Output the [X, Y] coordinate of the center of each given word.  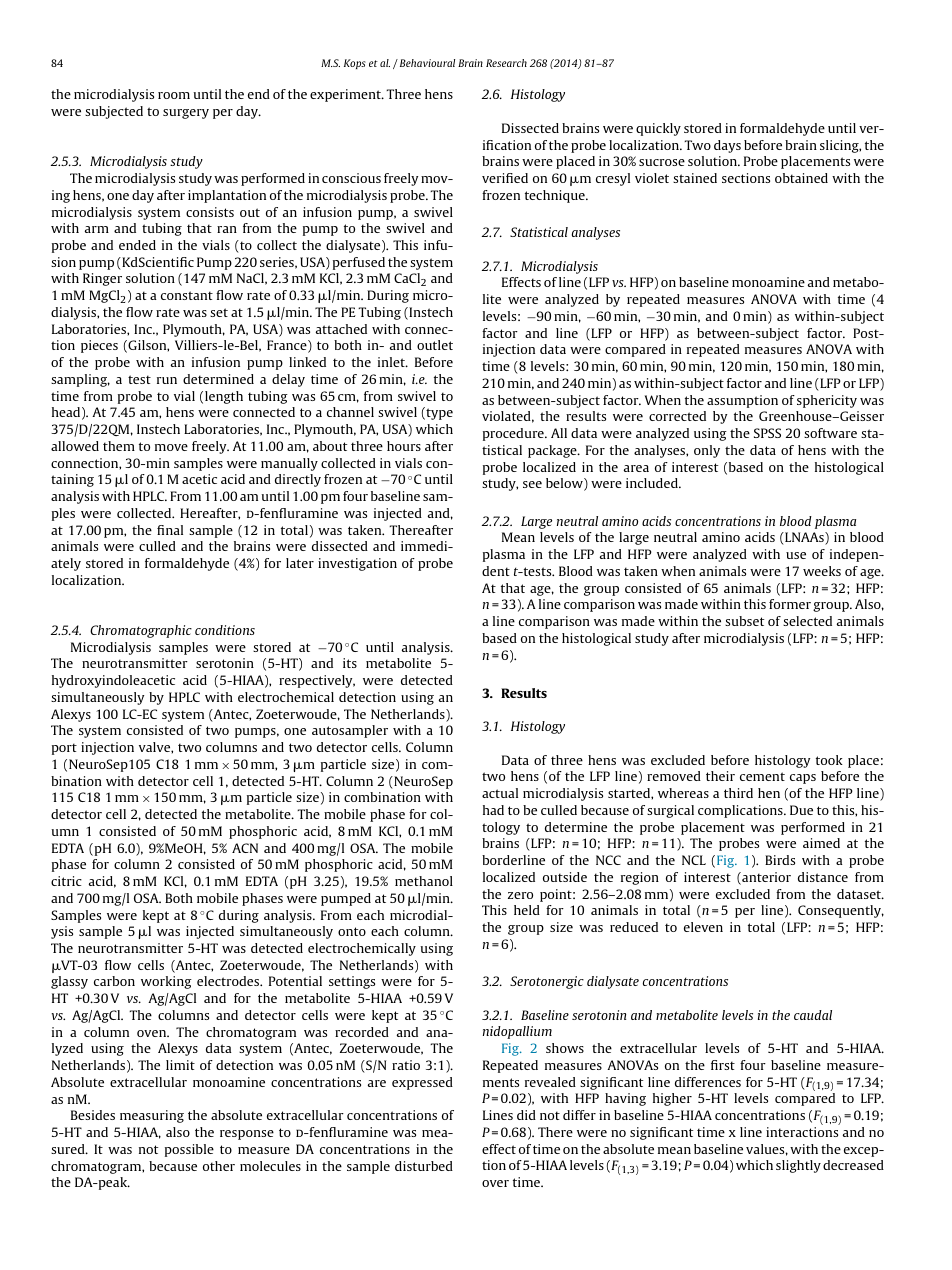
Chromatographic [141, 631]
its [350, 663]
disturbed [424, 1166]
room [174, 95]
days [727, 146]
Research [506, 63]
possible [189, 1150]
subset [744, 621]
